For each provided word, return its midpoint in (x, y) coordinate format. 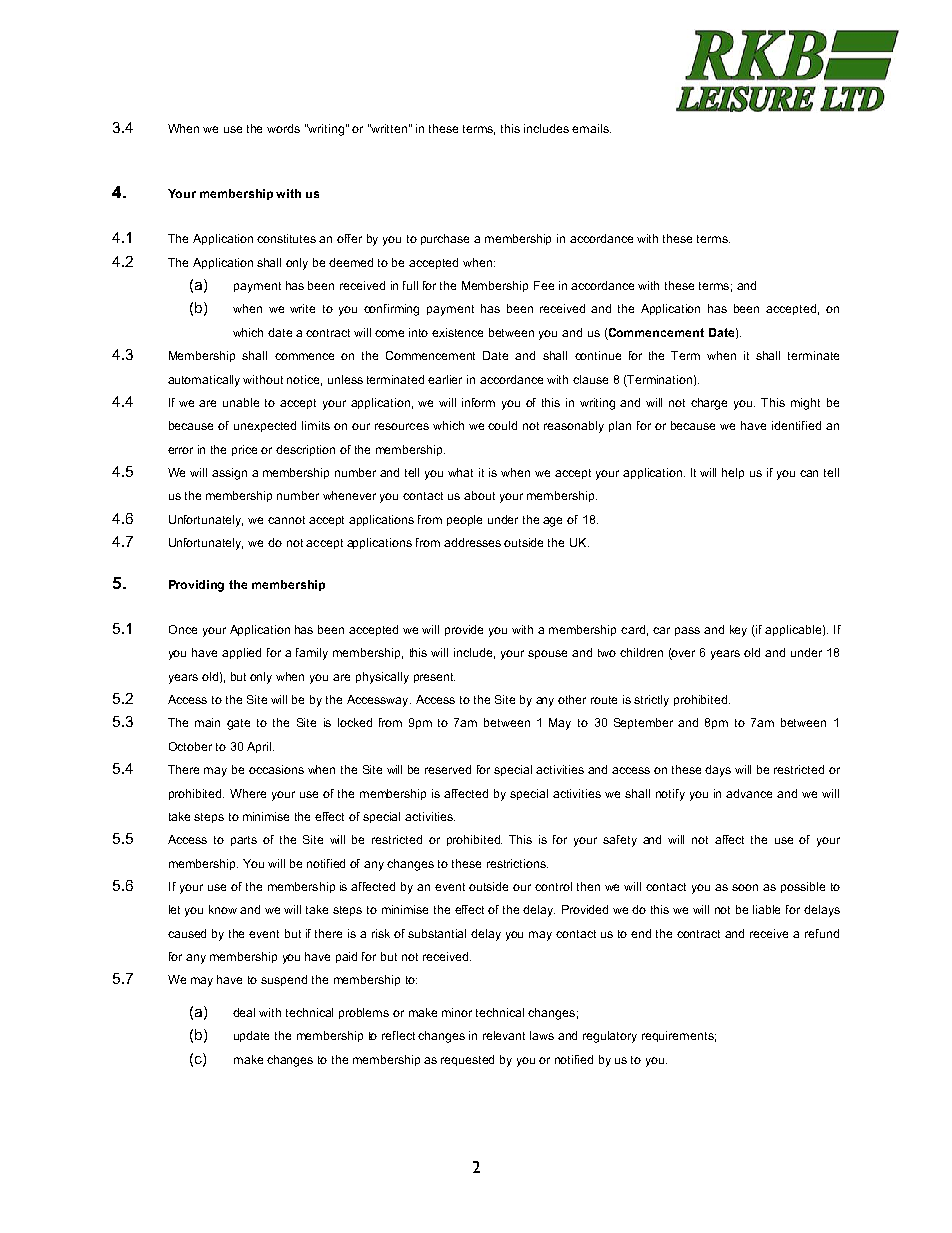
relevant (504, 1035)
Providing (196, 586)
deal (244, 1012)
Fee (544, 285)
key (738, 631)
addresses (472, 542)
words (283, 128)
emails (591, 128)
